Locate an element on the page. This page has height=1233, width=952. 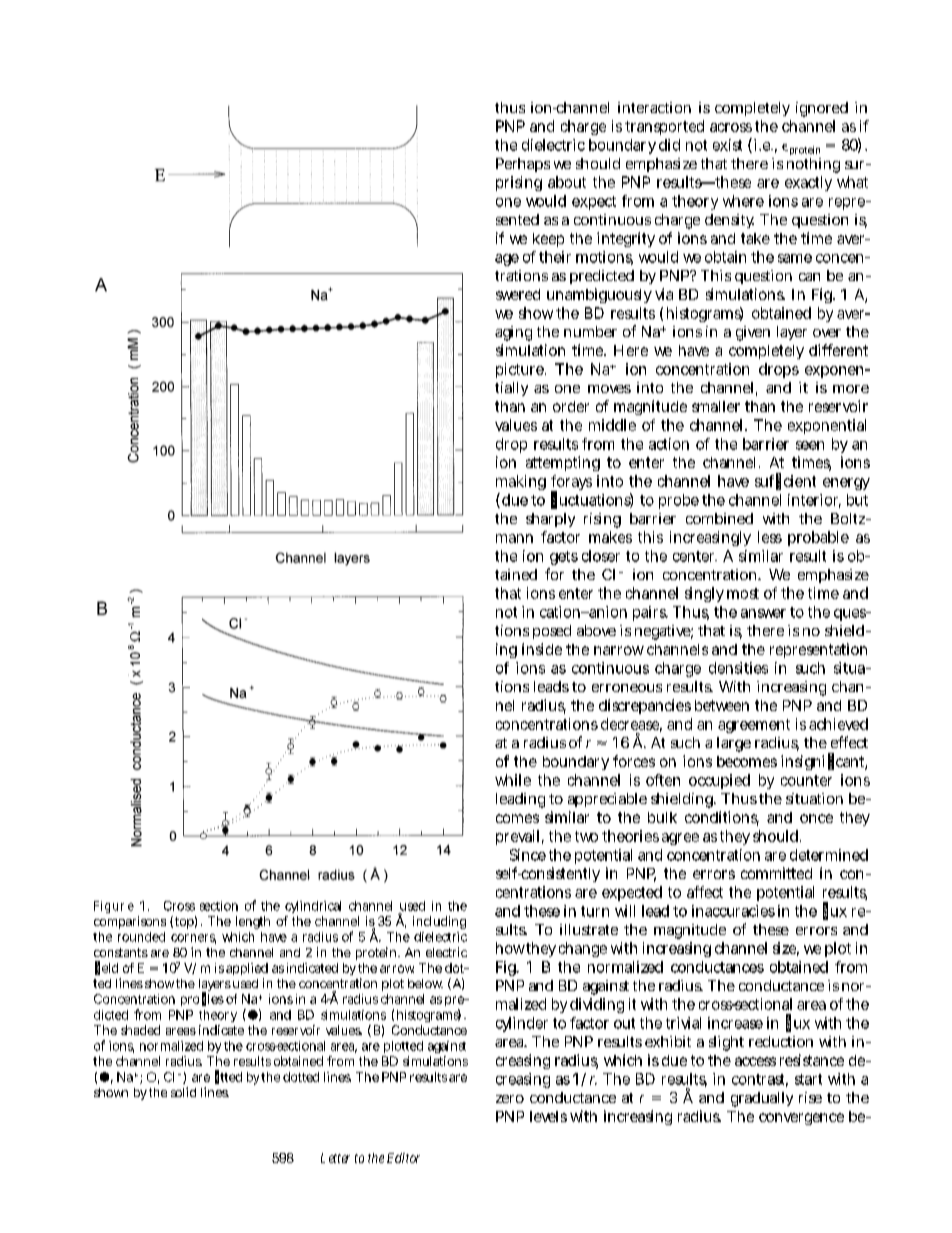
sufficient is located at coordinates (785, 481).
